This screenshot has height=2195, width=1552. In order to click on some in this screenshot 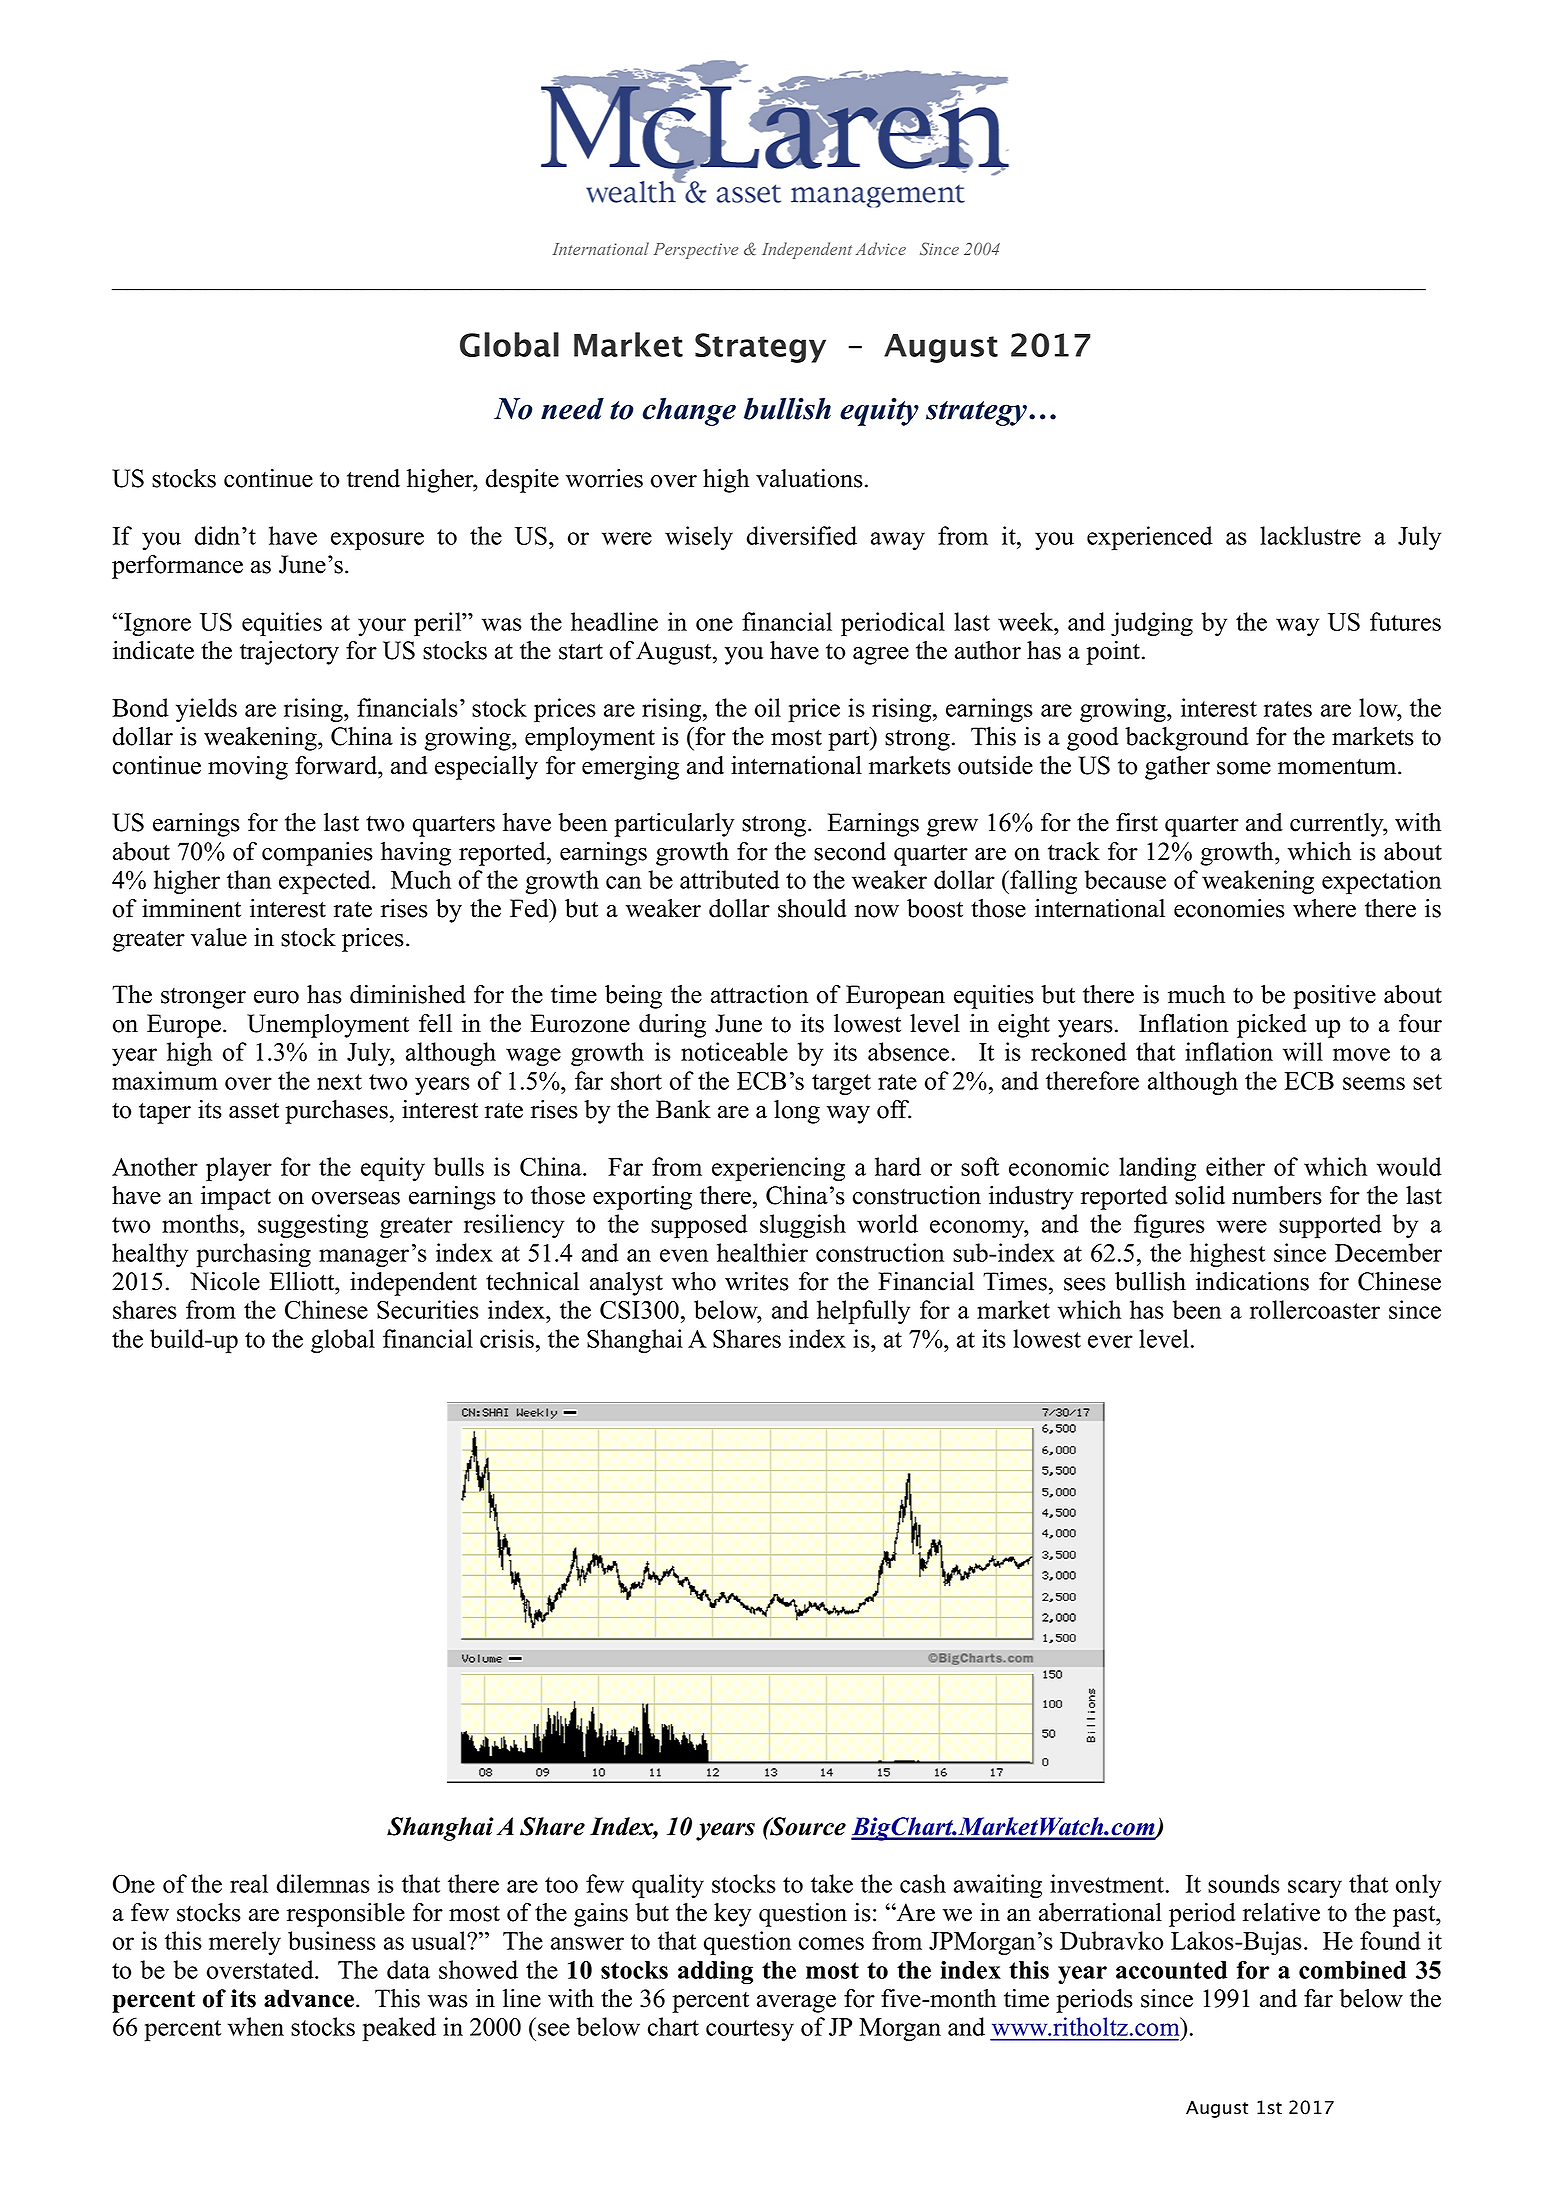, I will do `click(1244, 768)`.
